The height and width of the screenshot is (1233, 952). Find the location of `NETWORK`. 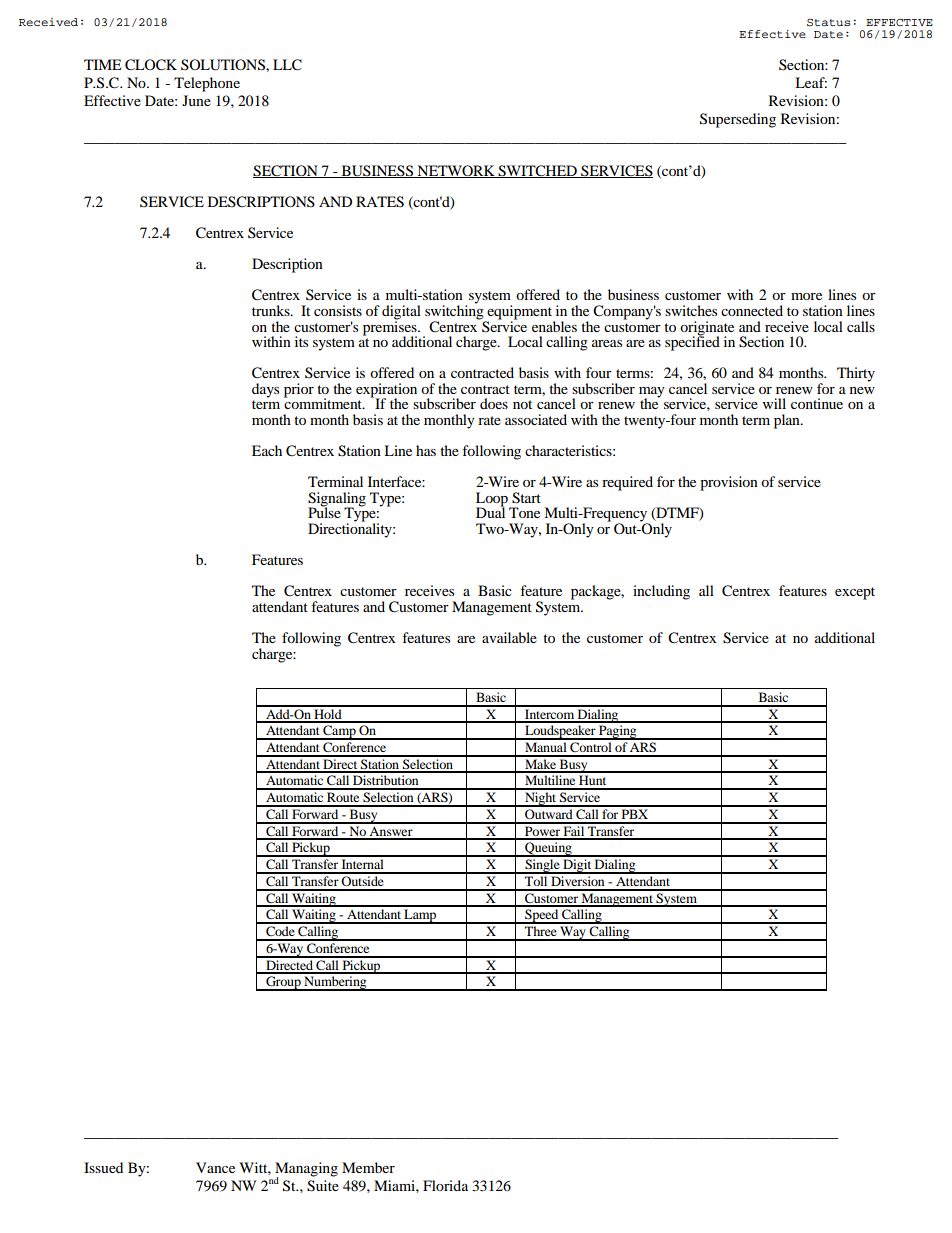

NETWORK is located at coordinates (456, 171).
